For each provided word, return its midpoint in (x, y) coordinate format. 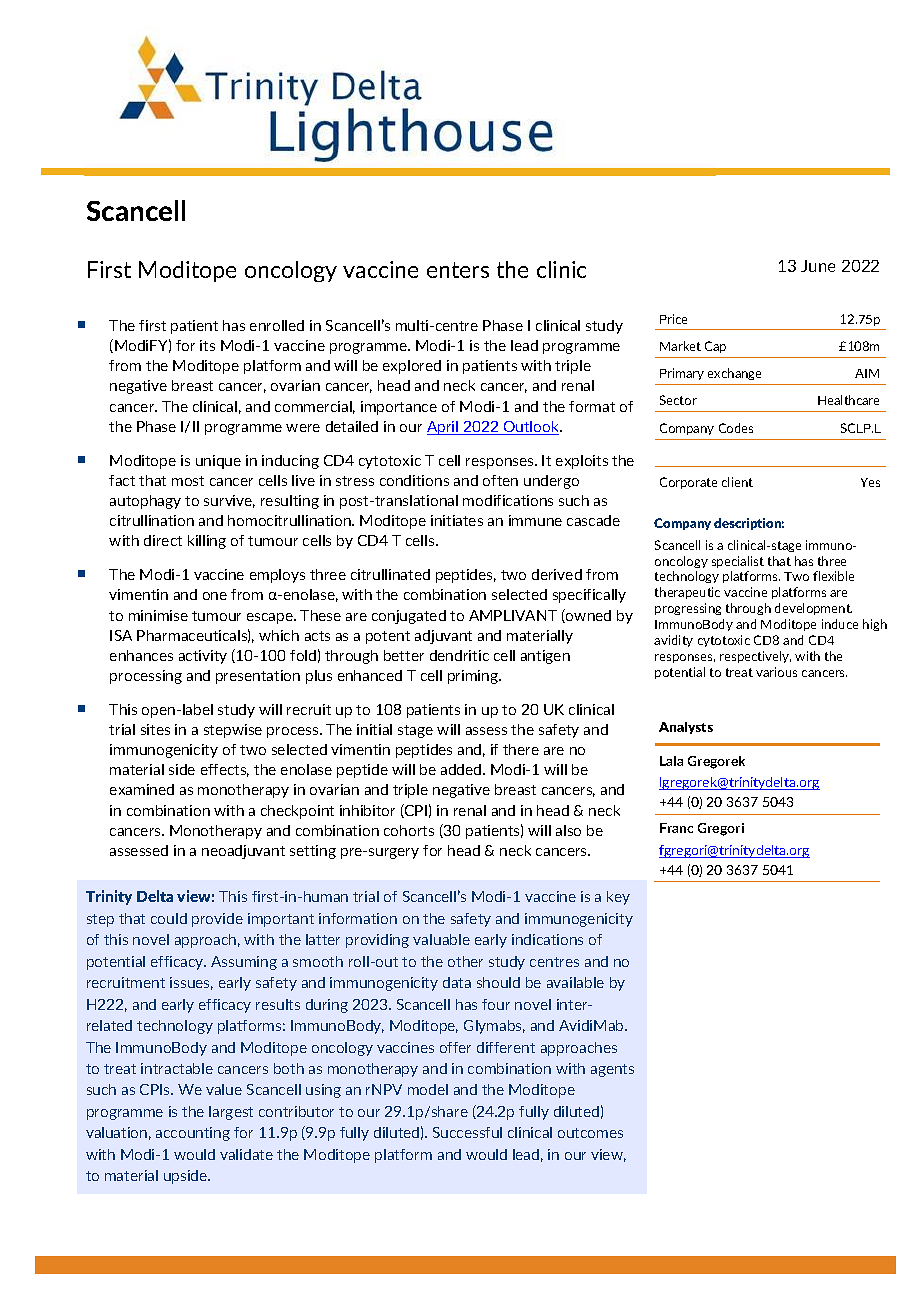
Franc (676, 828)
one (215, 596)
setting (313, 852)
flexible (833, 576)
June (818, 266)
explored (412, 367)
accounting (193, 1134)
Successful (467, 1132)
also (568, 830)
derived (557, 574)
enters (458, 270)
